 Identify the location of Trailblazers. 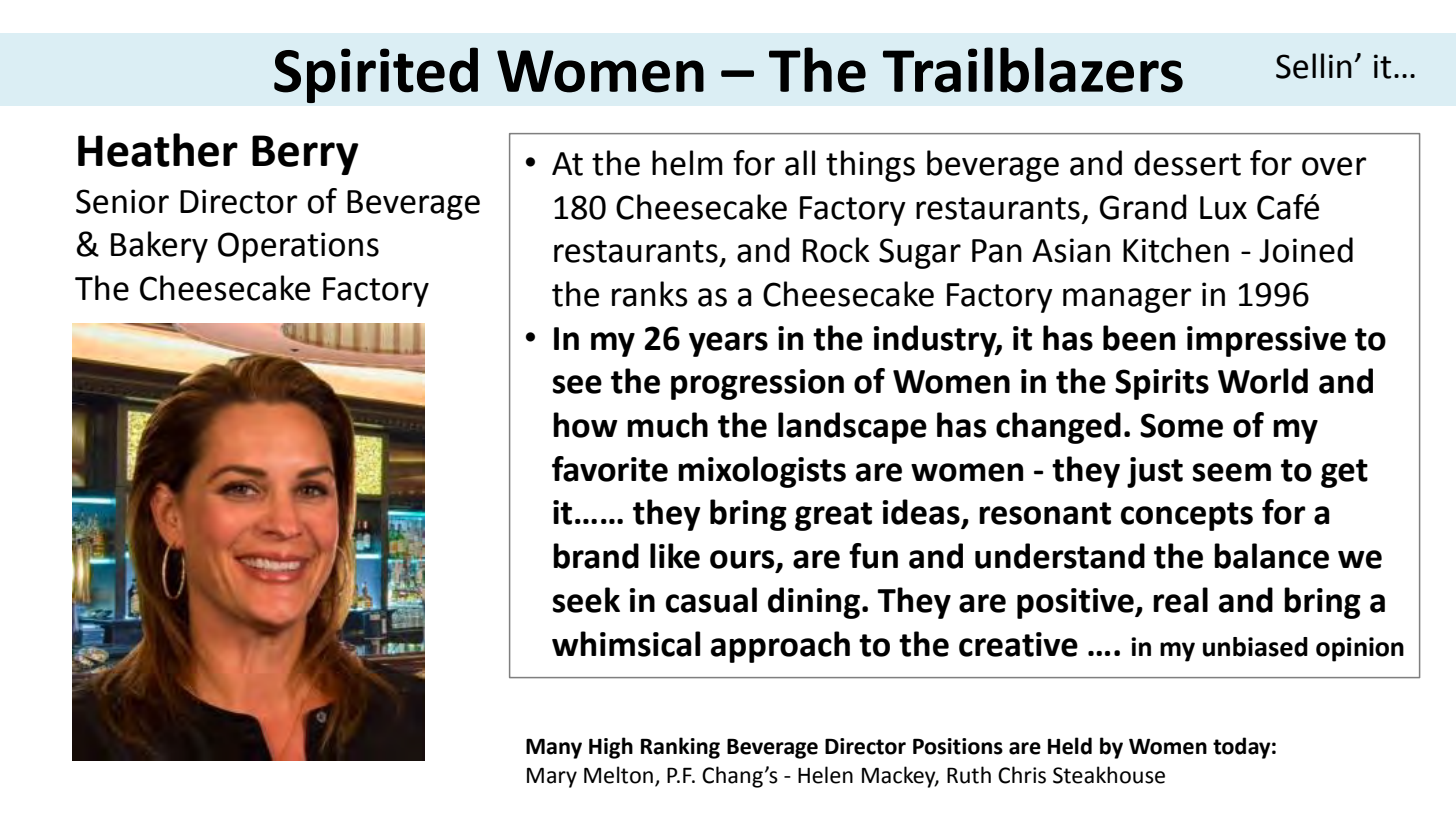
(1033, 70).
